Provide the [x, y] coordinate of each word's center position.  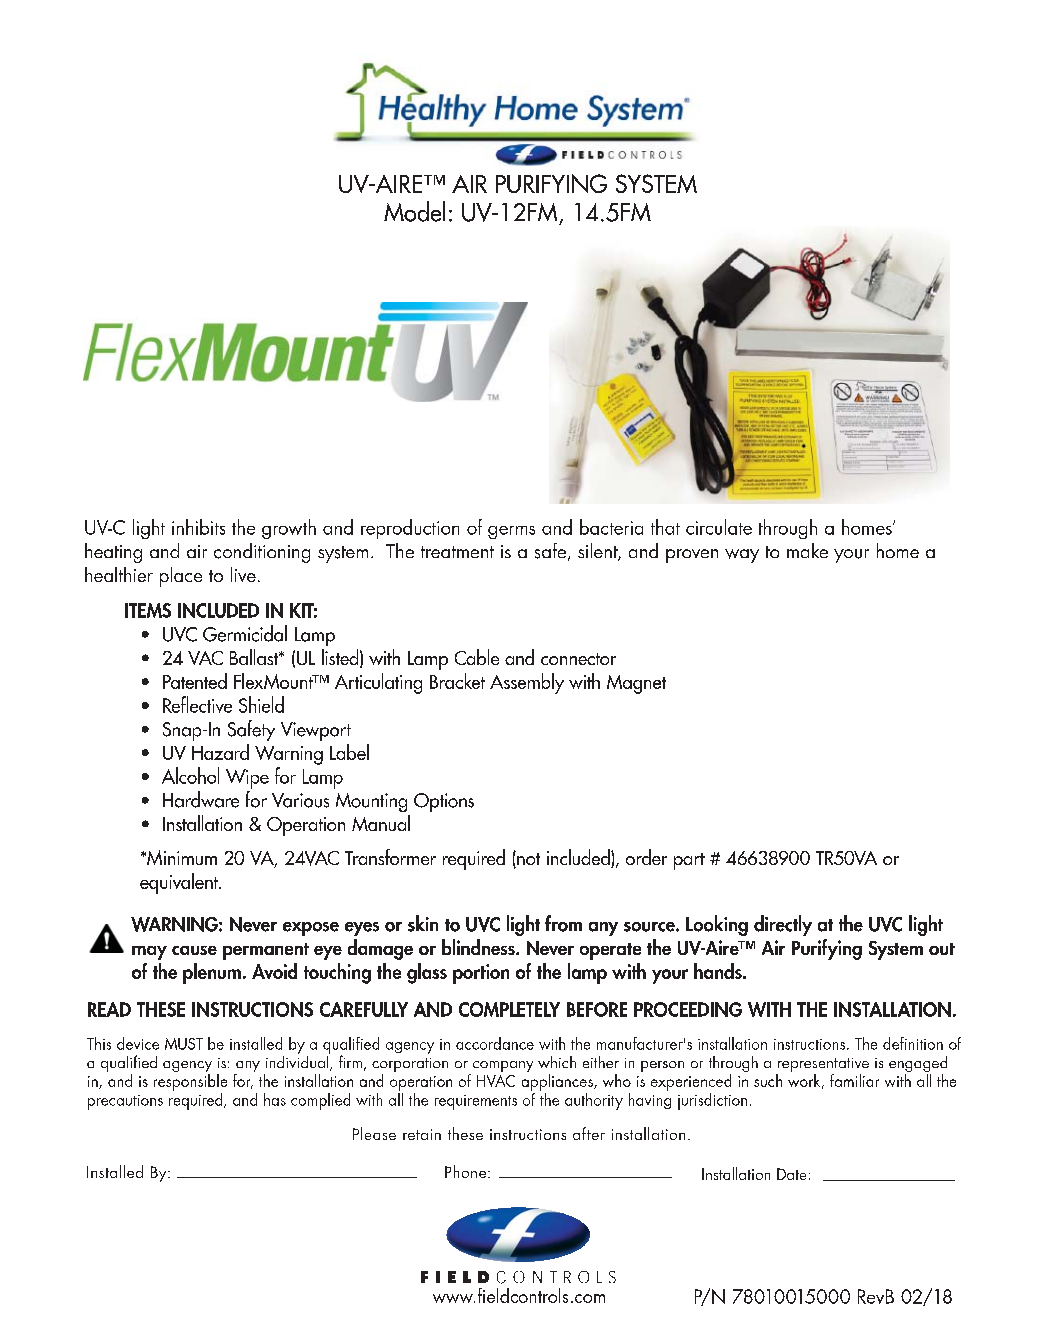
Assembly [527, 683]
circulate [719, 527]
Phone [467, 1171]
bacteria [611, 527]
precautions [125, 1102]
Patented [195, 681]
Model [414, 211]
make [807, 550]
